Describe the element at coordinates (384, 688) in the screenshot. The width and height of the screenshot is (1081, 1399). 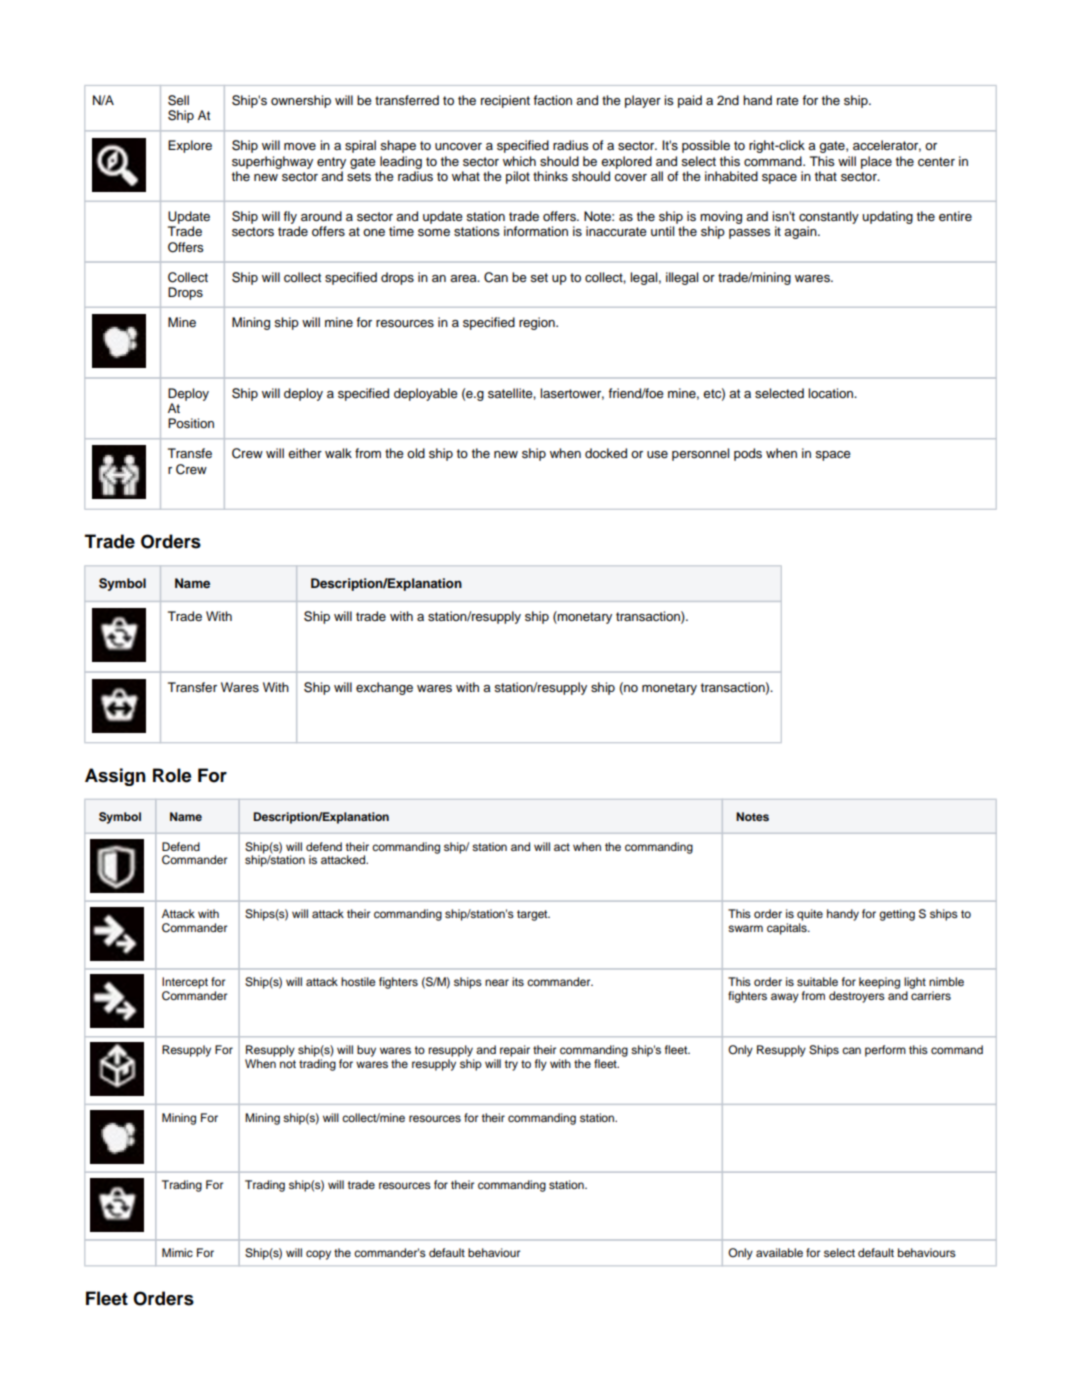
I see `exchange` at that location.
